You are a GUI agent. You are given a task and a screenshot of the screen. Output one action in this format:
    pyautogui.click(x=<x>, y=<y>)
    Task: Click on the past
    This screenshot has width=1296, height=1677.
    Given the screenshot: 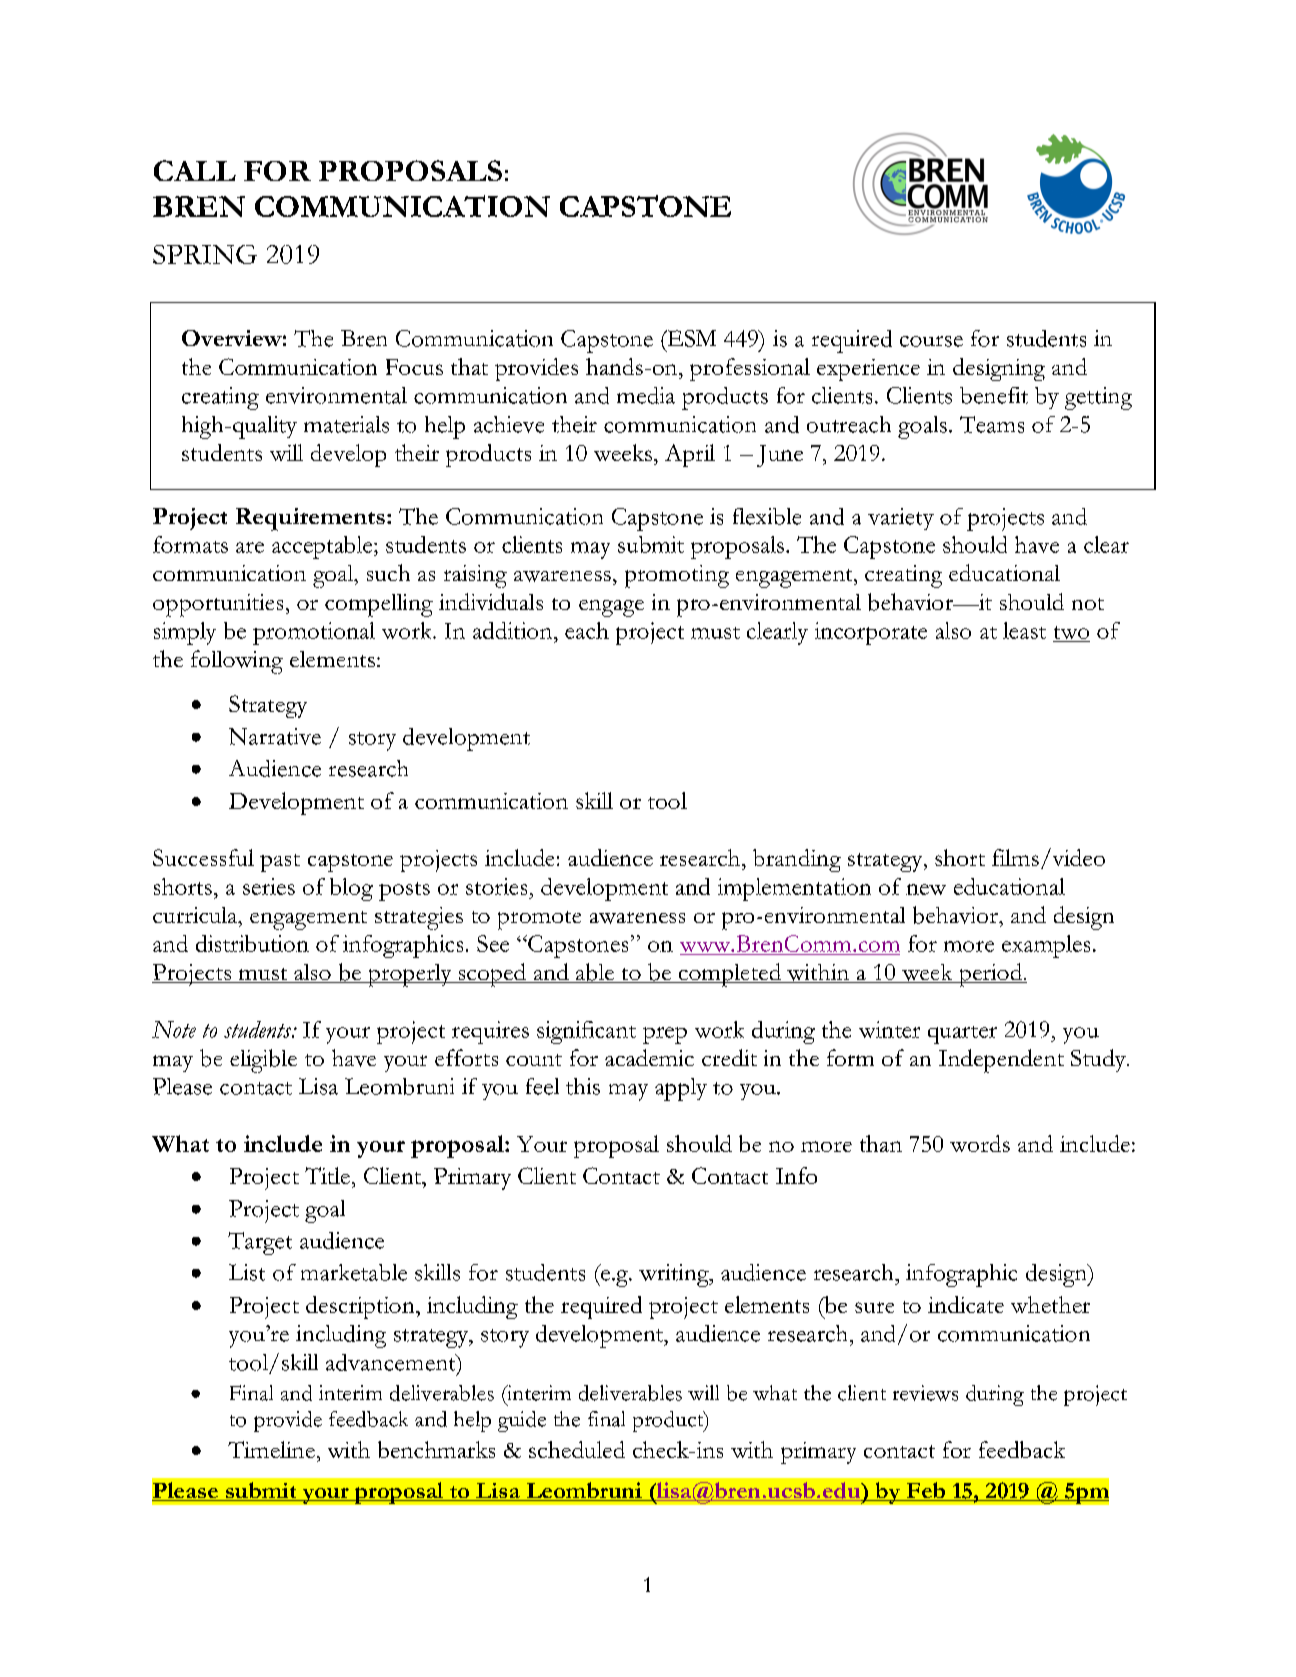 What is the action you would take?
    pyautogui.click(x=280, y=863)
